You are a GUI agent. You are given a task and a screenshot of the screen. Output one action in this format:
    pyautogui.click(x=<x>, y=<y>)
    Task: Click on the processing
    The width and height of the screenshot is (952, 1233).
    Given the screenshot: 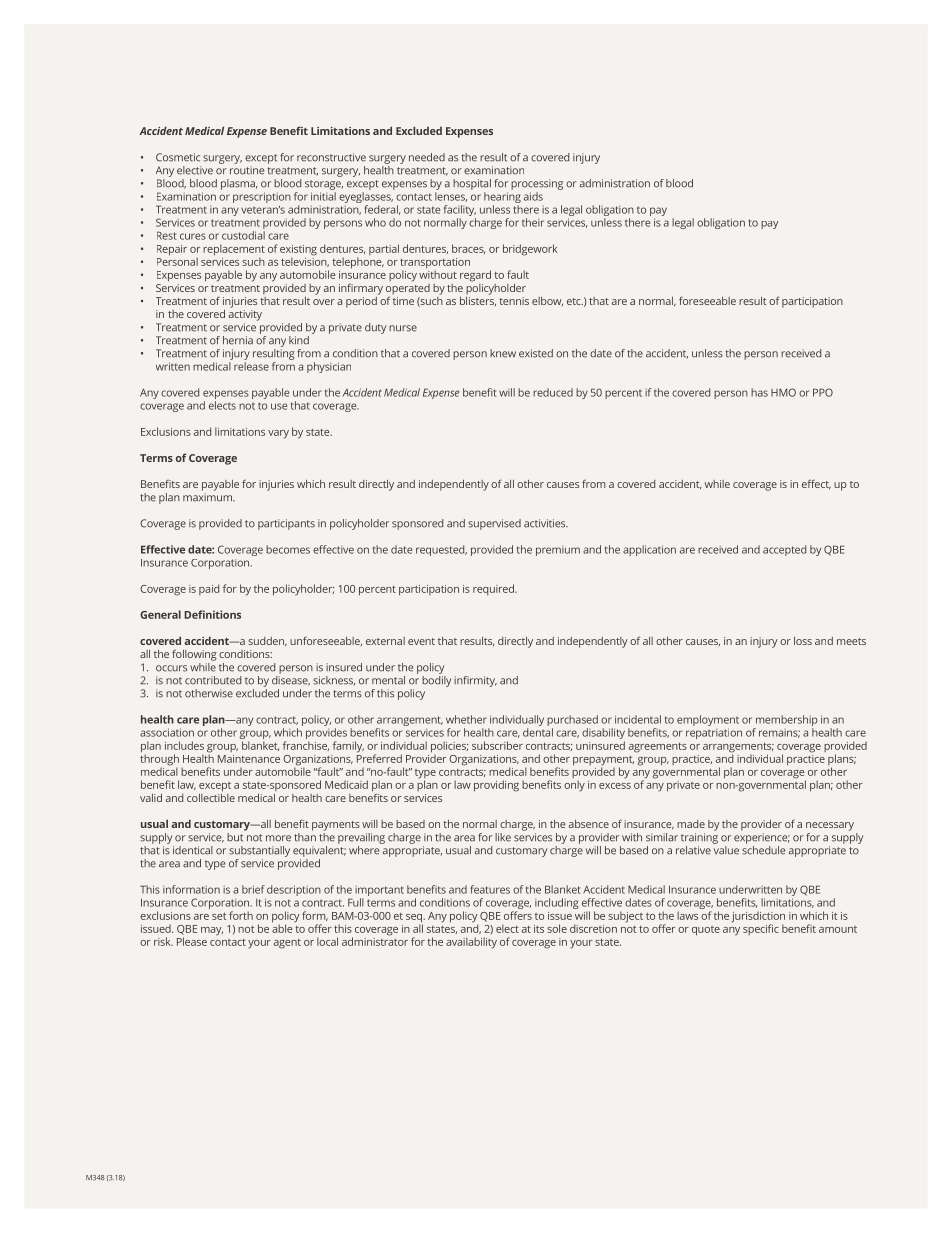 What is the action you would take?
    pyautogui.click(x=537, y=184)
